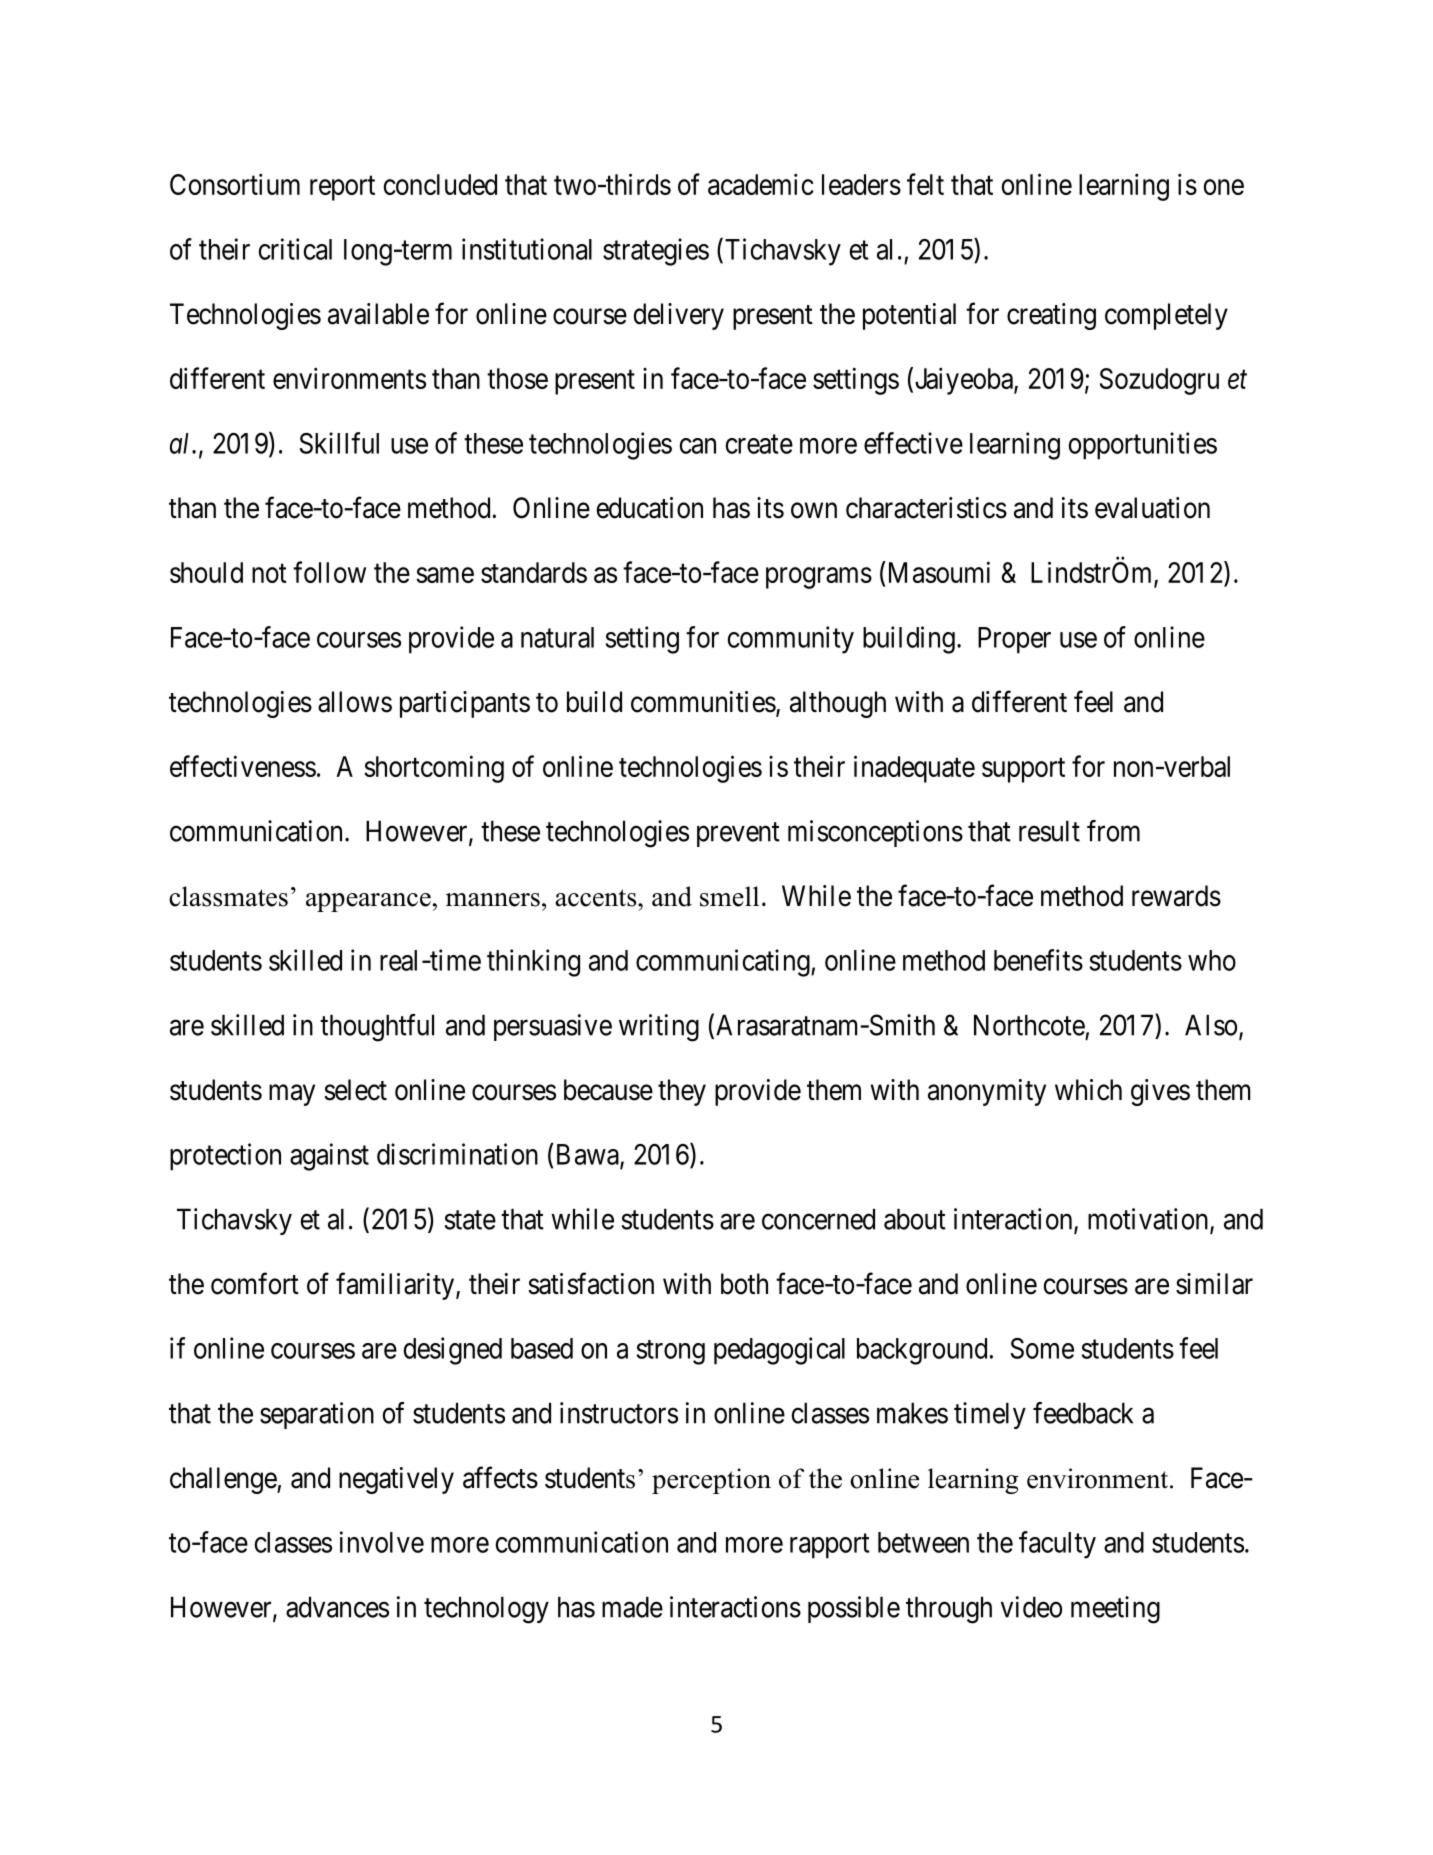 The image size is (1433, 1855). Describe the element at coordinates (295, 249) in the screenshot. I see `critical` at that location.
